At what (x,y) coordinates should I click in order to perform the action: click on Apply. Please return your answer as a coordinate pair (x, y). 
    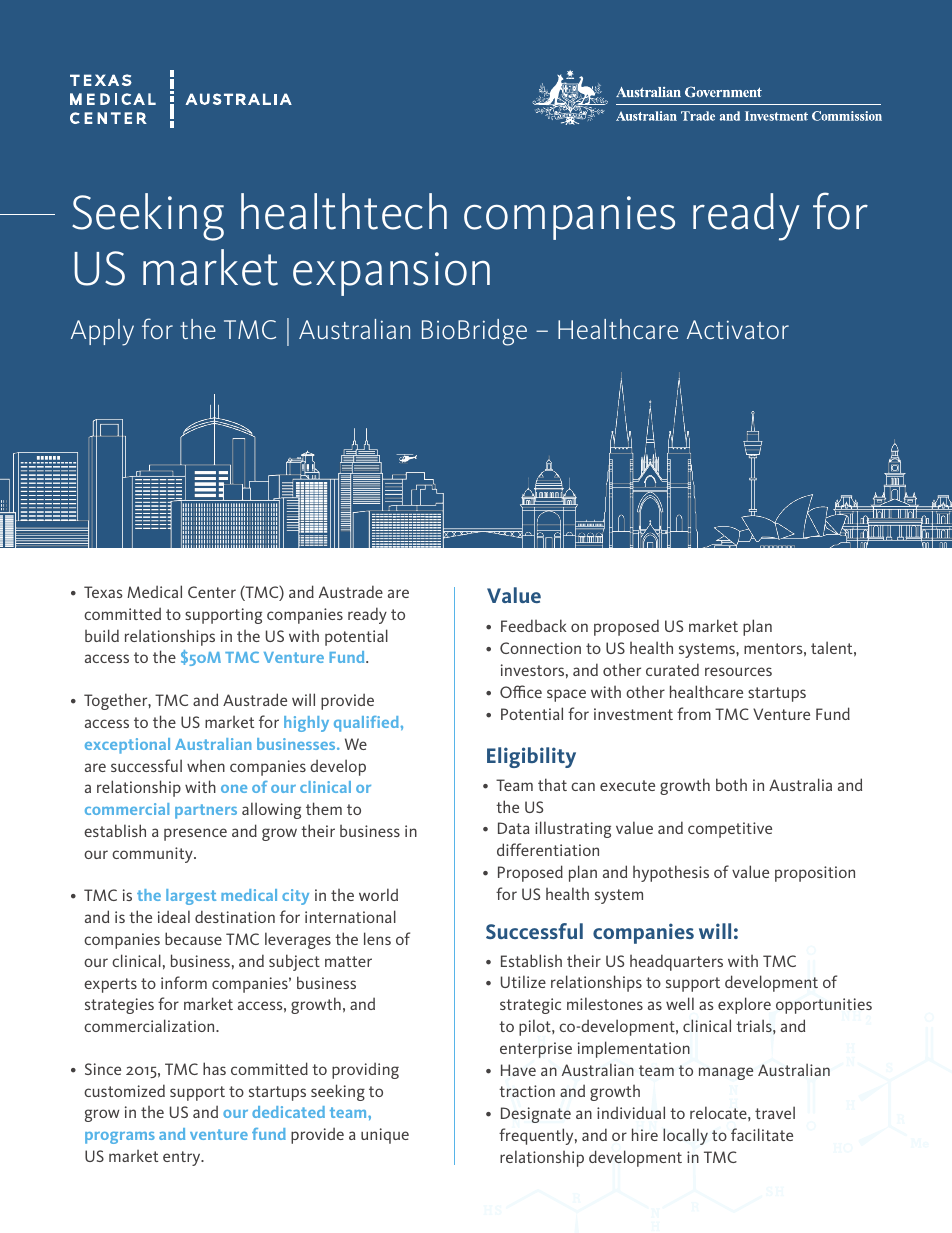
    Looking at the image, I should click on (102, 332).
